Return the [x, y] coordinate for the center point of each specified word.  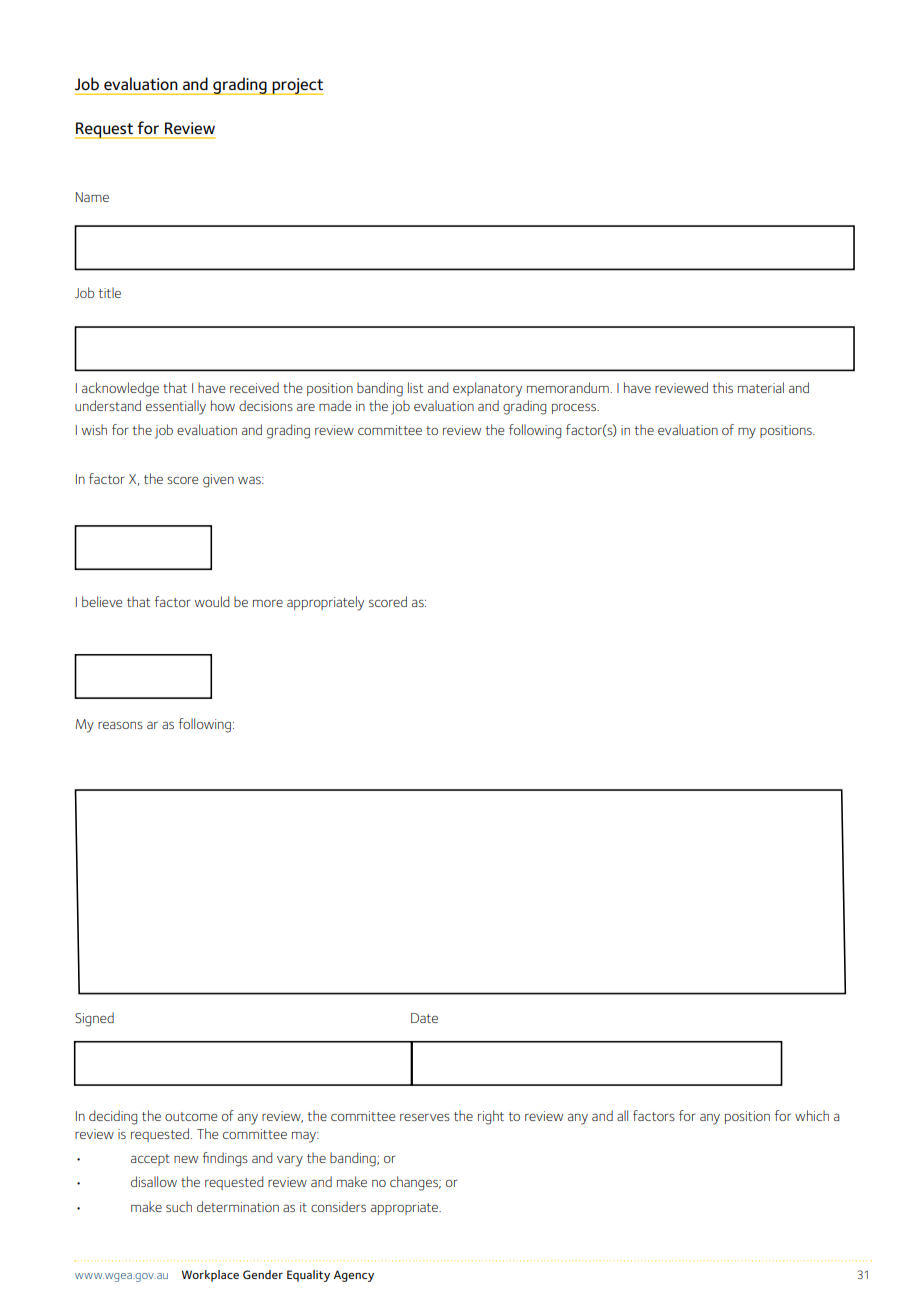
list [415, 387]
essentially [176, 407]
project [297, 86]
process [575, 409]
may [305, 1137]
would [212, 601]
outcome [191, 1116]
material [761, 387]
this [723, 387]
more [268, 603]
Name [92, 197]
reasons [120, 725]
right [491, 1117]
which [812, 1115]
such [179, 1206]
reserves [425, 1117]
